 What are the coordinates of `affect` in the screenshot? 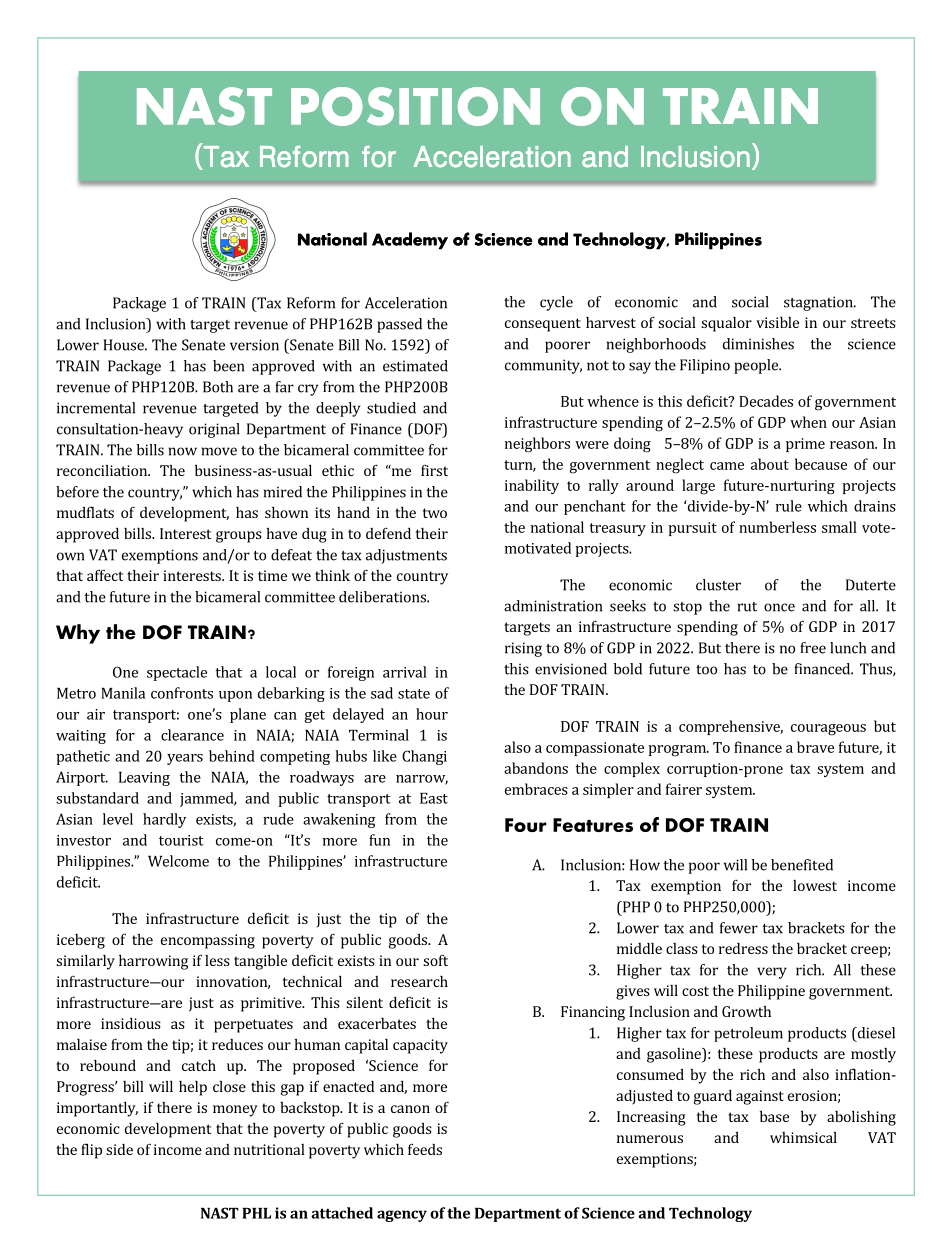 It's located at (105, 575).
